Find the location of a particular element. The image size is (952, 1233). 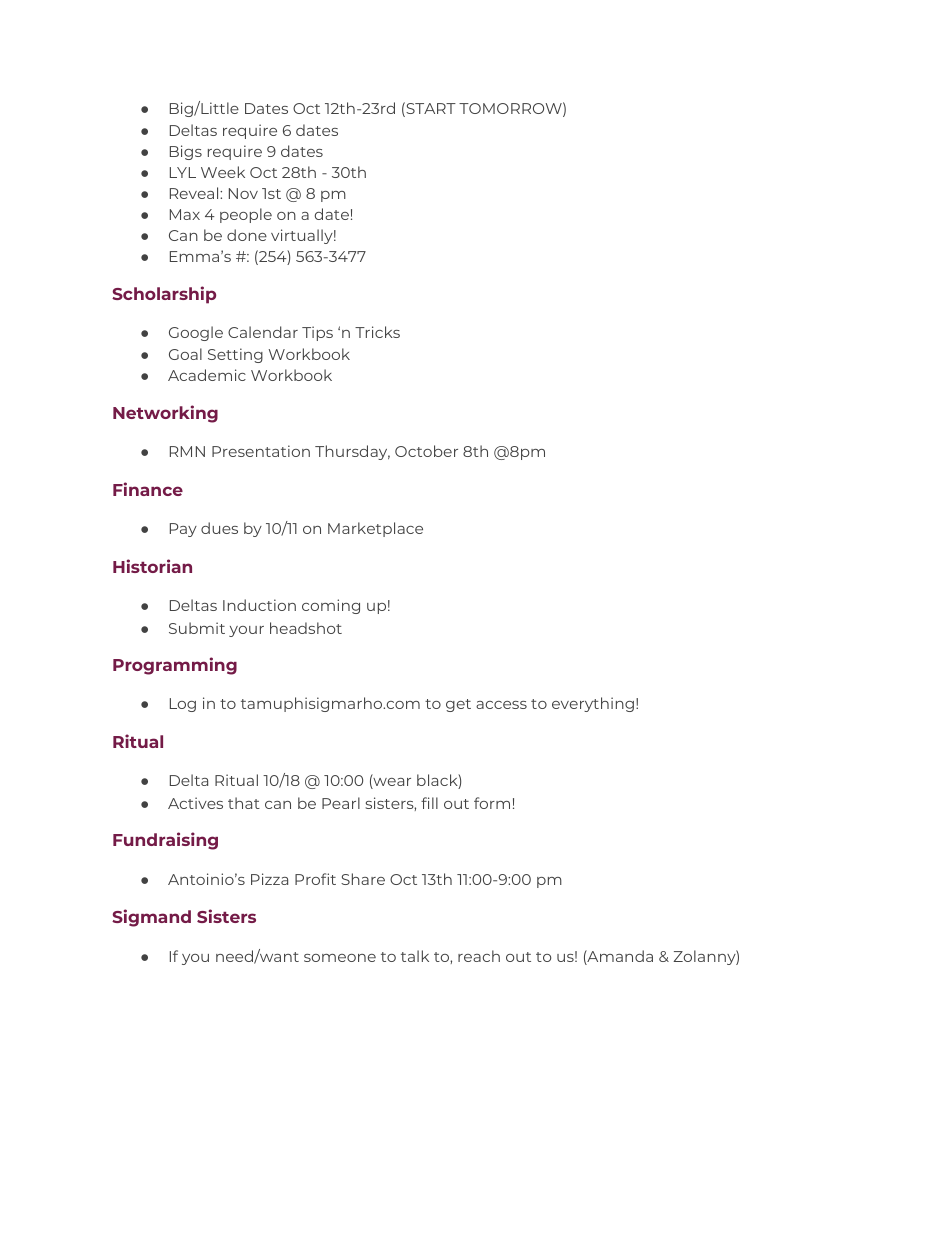

Tricks is located at coordinates (377, 332).
